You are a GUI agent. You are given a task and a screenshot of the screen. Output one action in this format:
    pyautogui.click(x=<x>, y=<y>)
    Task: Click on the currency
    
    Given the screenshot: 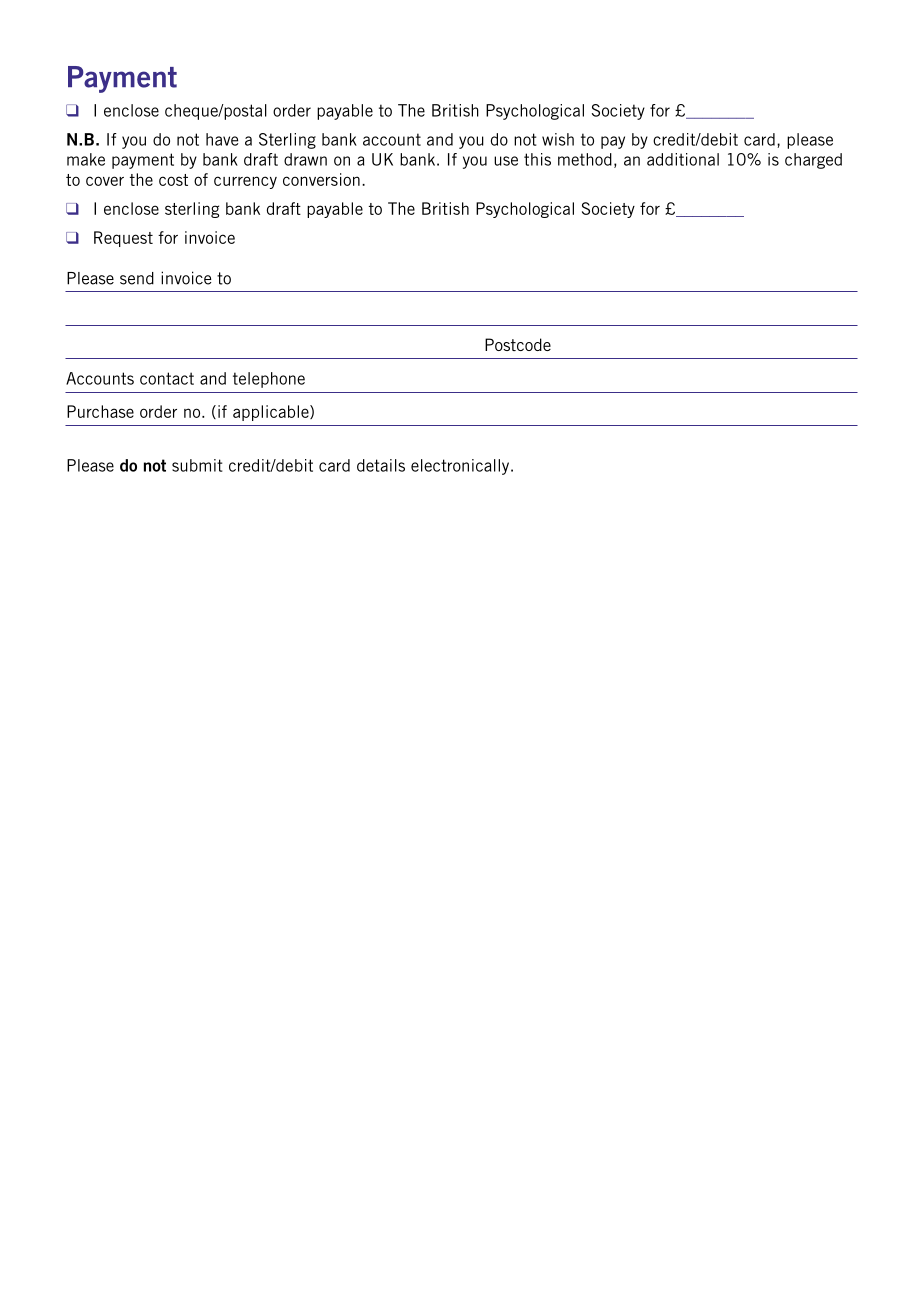 What is the action you would take?
    pyautogui.click(x=245, y=182)
